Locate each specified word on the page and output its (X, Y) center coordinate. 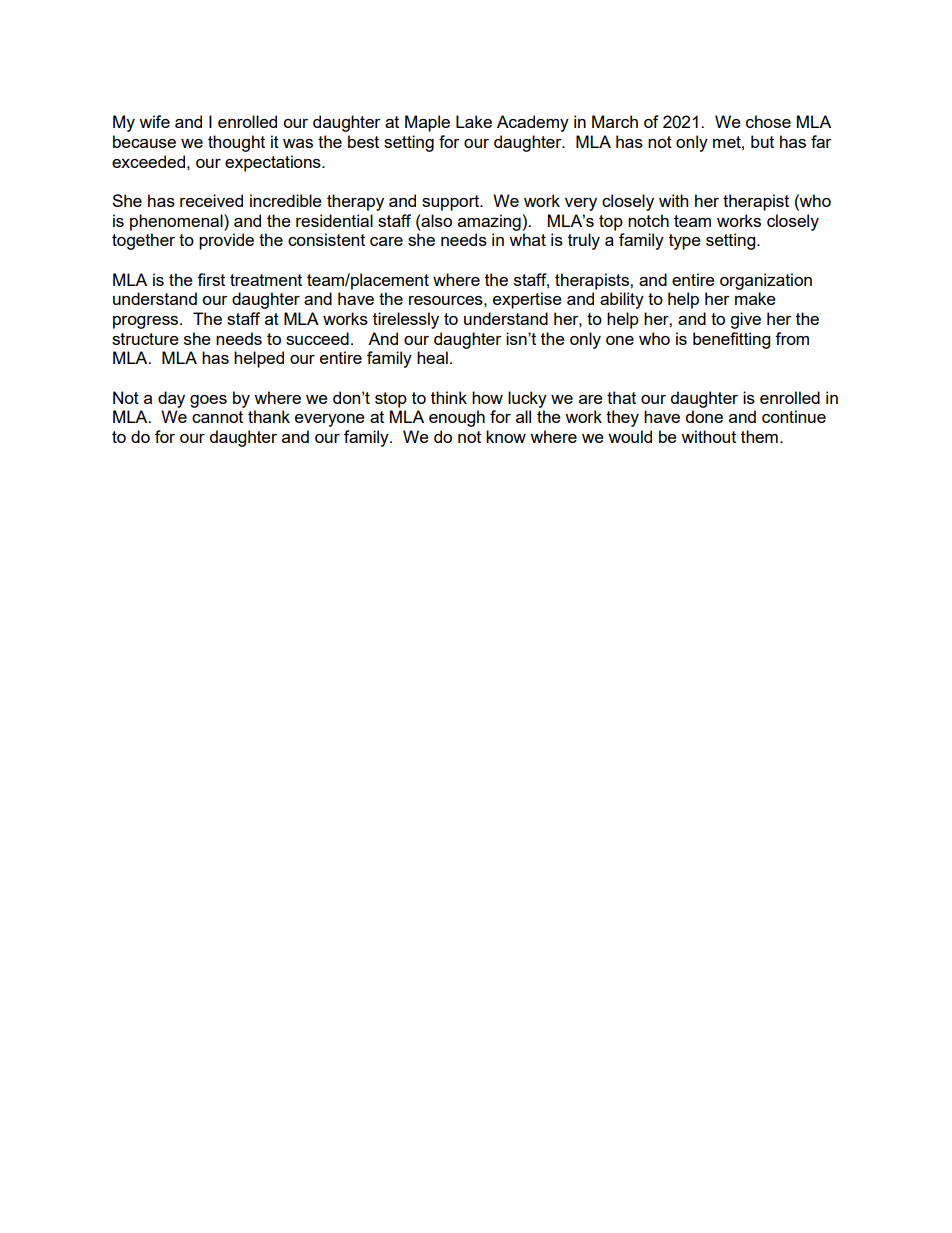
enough (457, 418)
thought (236, 143)
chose (768, 121)
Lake (474, 121)
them (759, 436)
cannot (217, 417)
